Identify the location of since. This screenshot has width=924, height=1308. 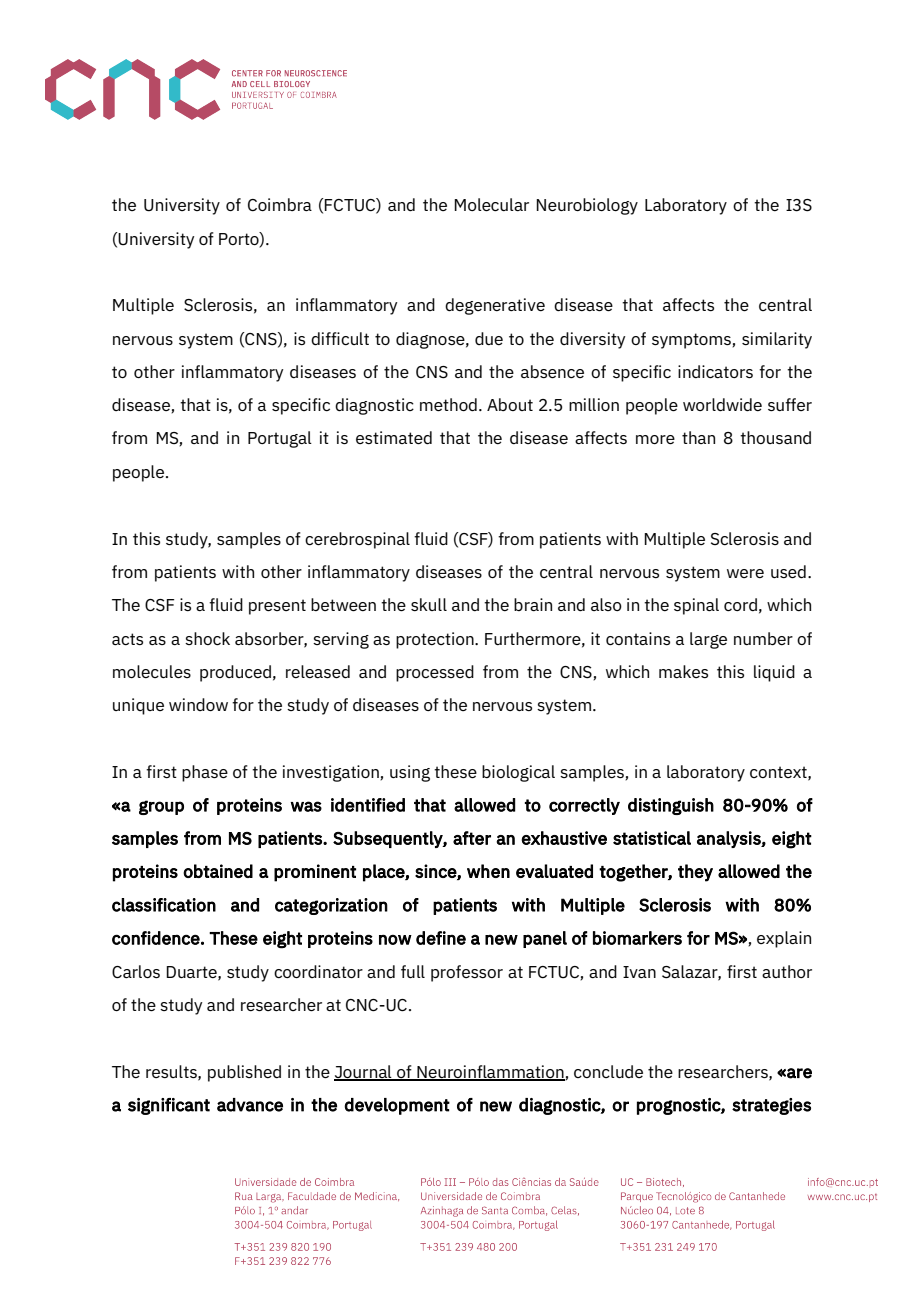
(436, 872).
